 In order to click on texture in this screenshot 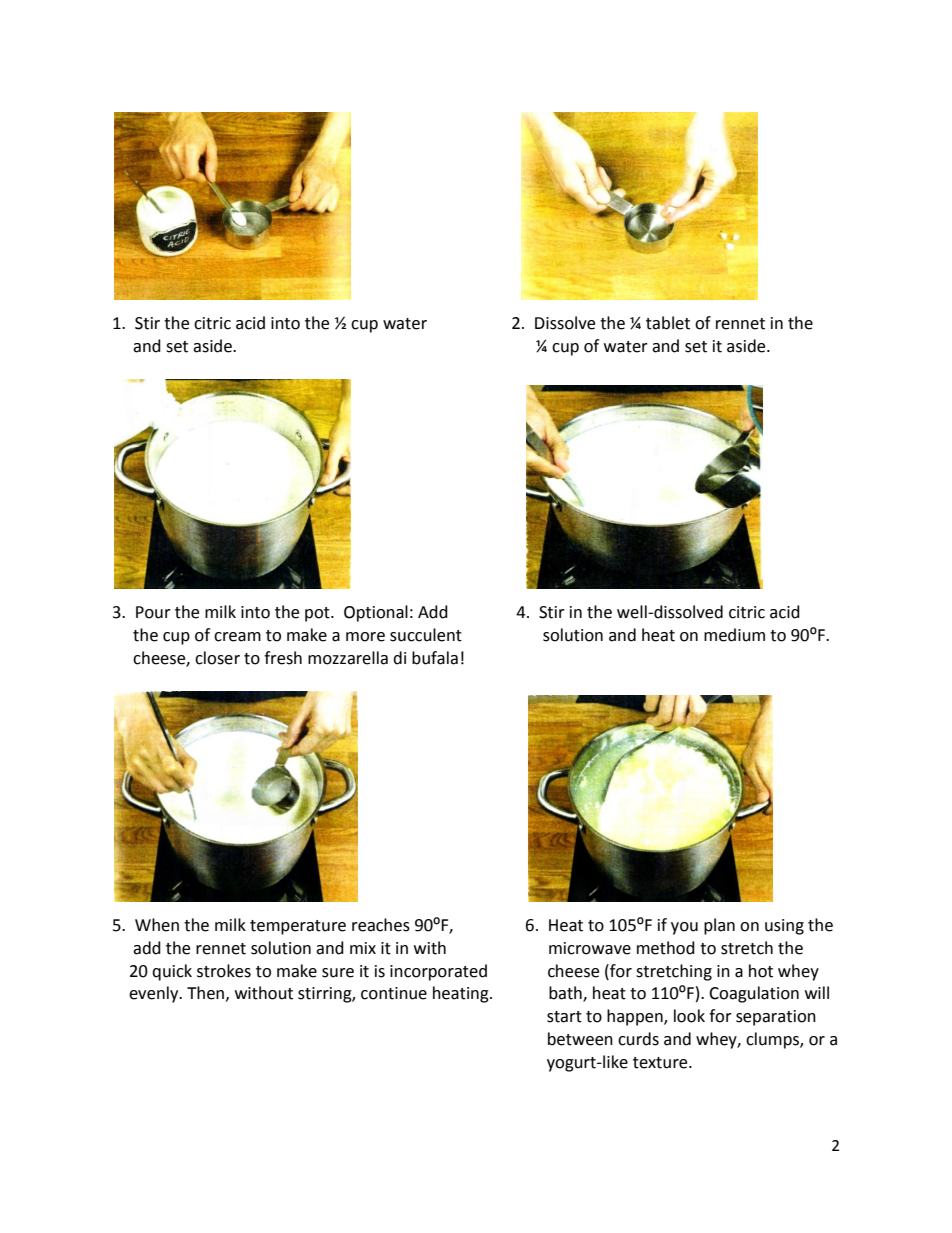, I will do `click(661, 1063)`.
